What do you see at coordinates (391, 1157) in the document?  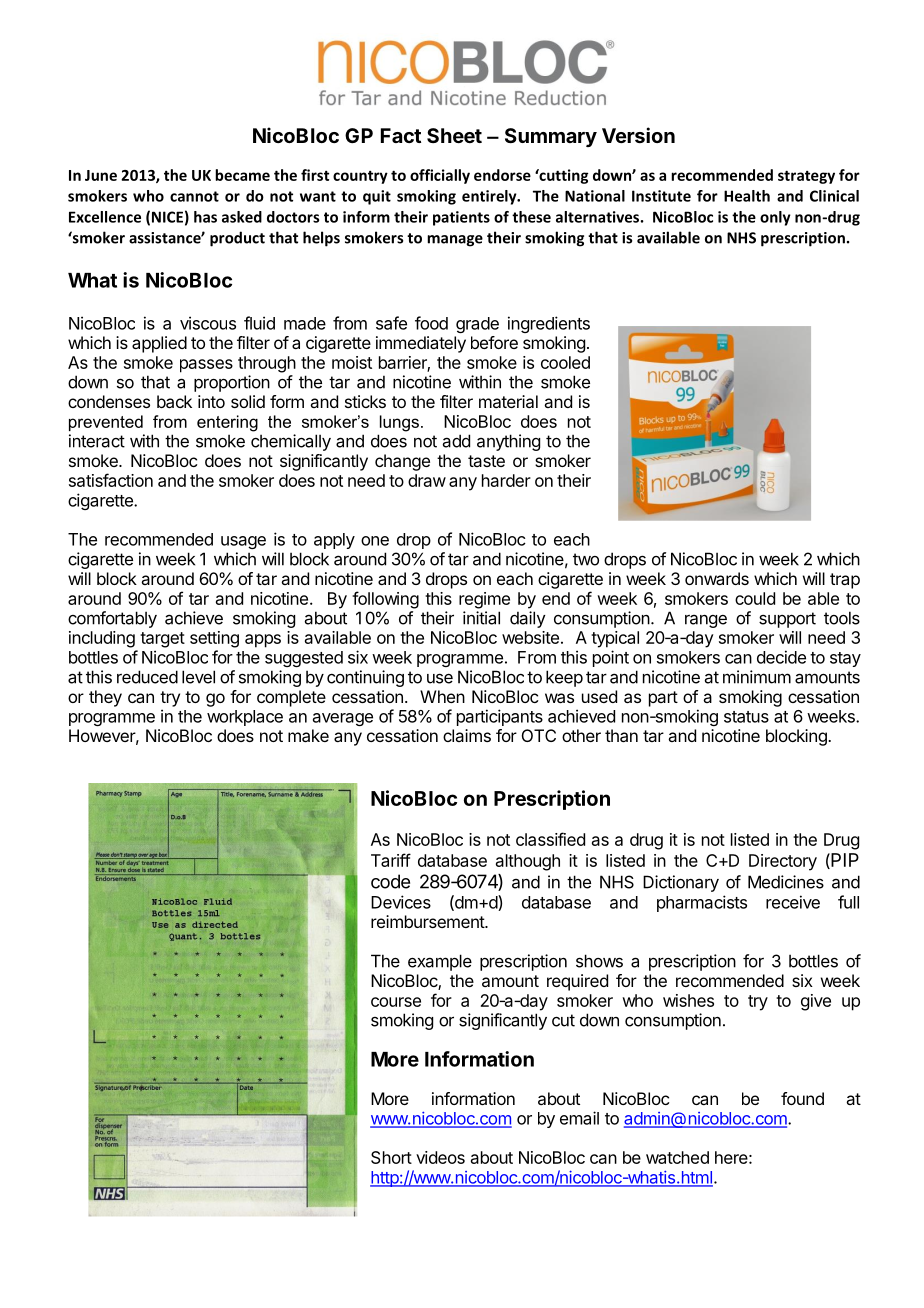 I see `Short` at bounding box center [391, 1157].
